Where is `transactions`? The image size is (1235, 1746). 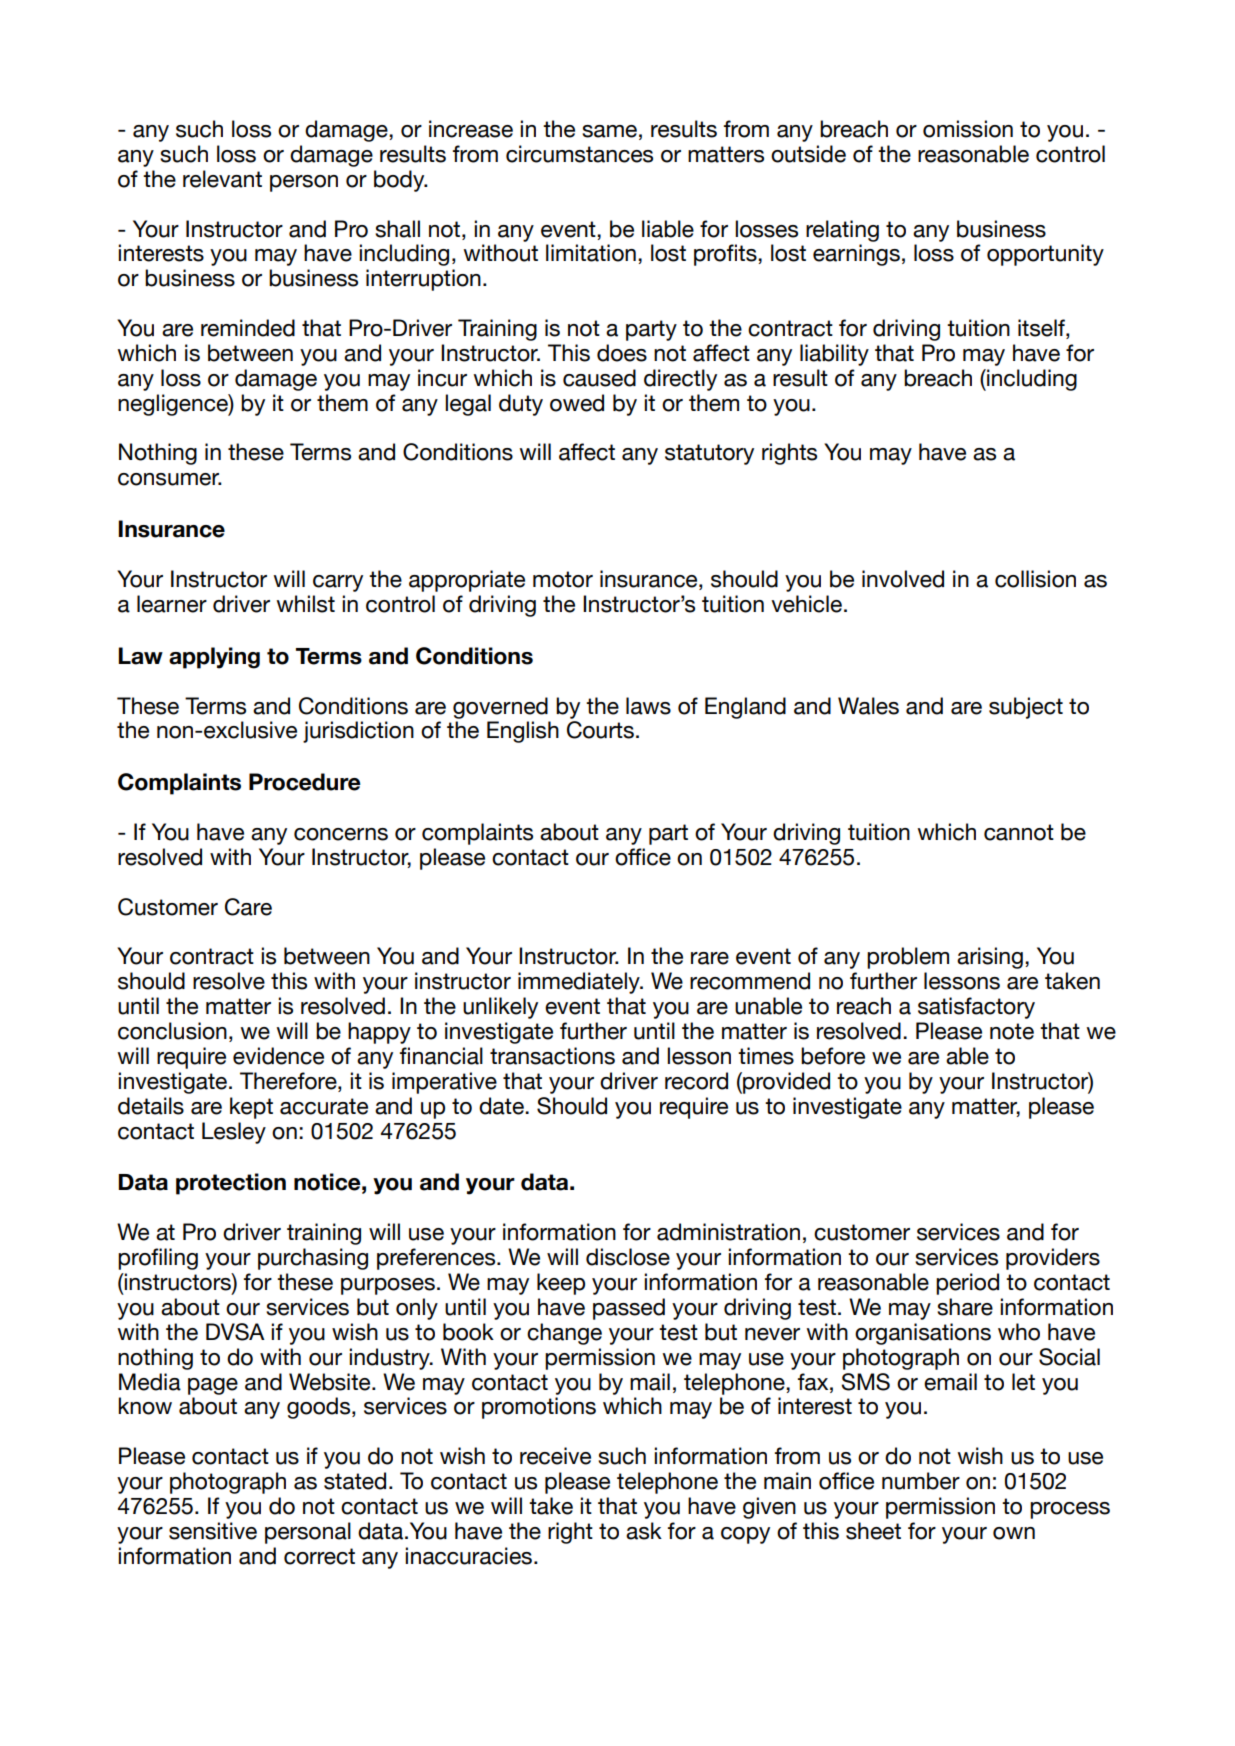
transactions is located at coordinates (552, 1056).
